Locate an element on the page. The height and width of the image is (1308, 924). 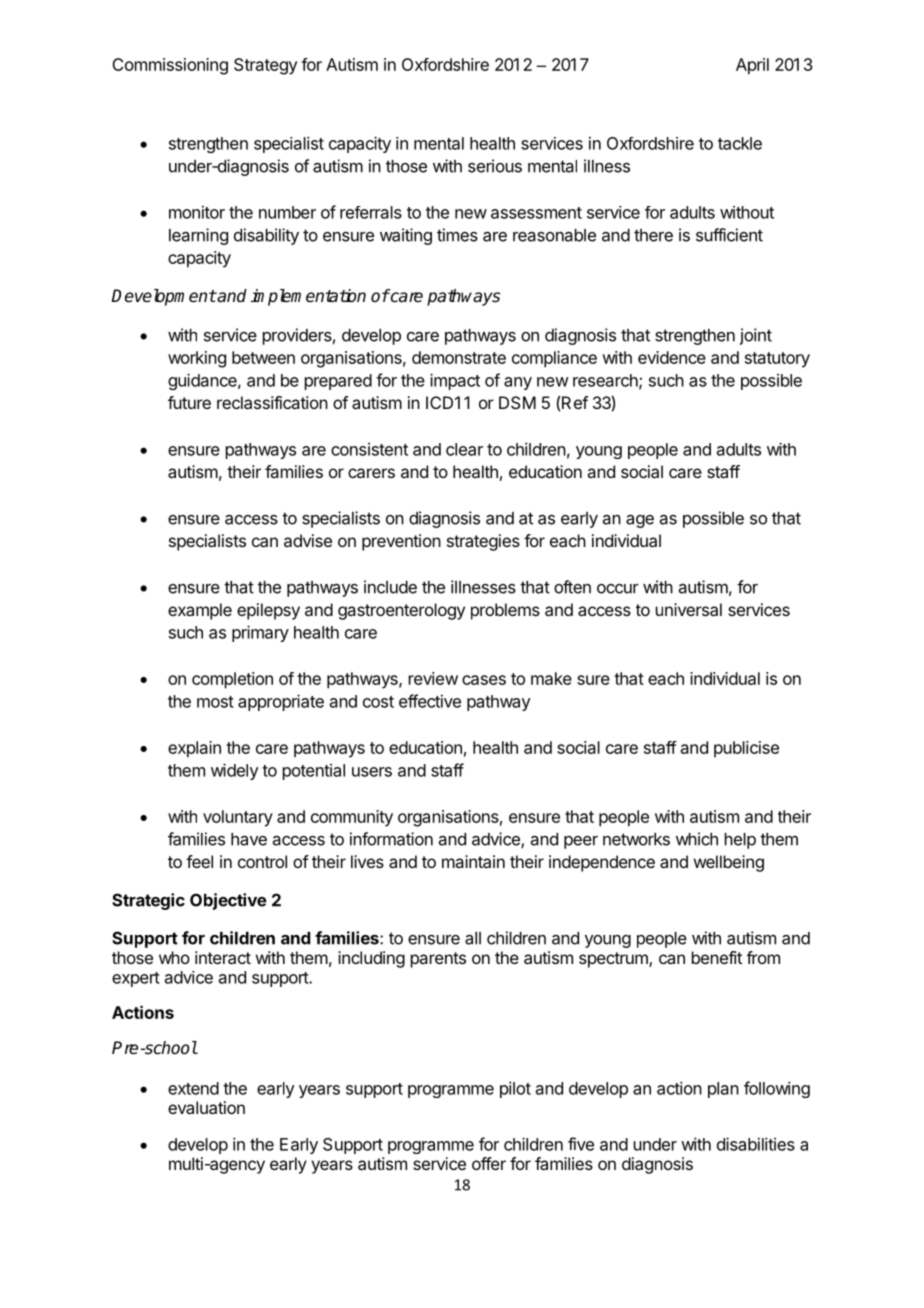
Commissioning is located at coordinates (170, 66).
